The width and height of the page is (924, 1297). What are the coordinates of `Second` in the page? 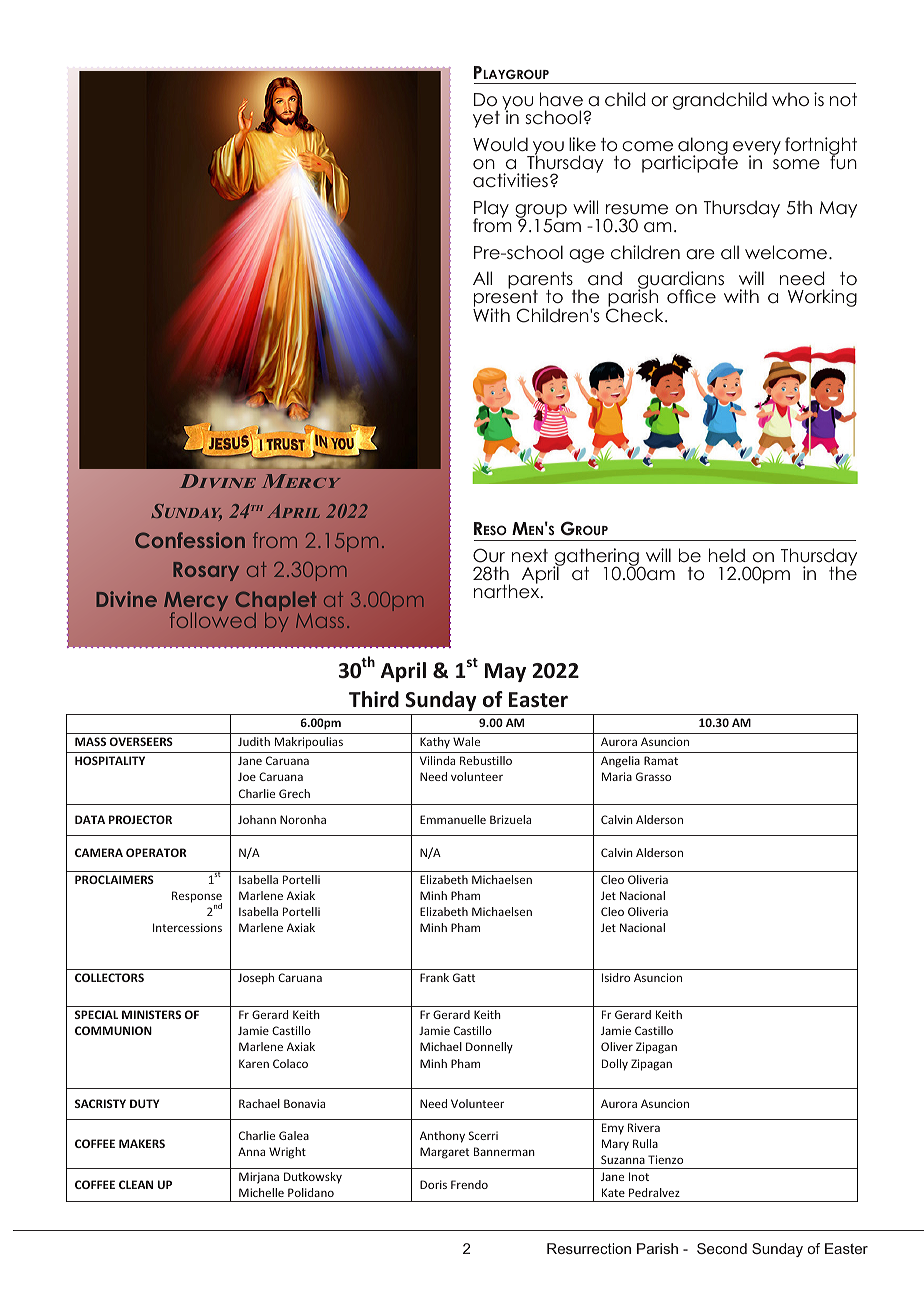 It's located at (722, 1248).
